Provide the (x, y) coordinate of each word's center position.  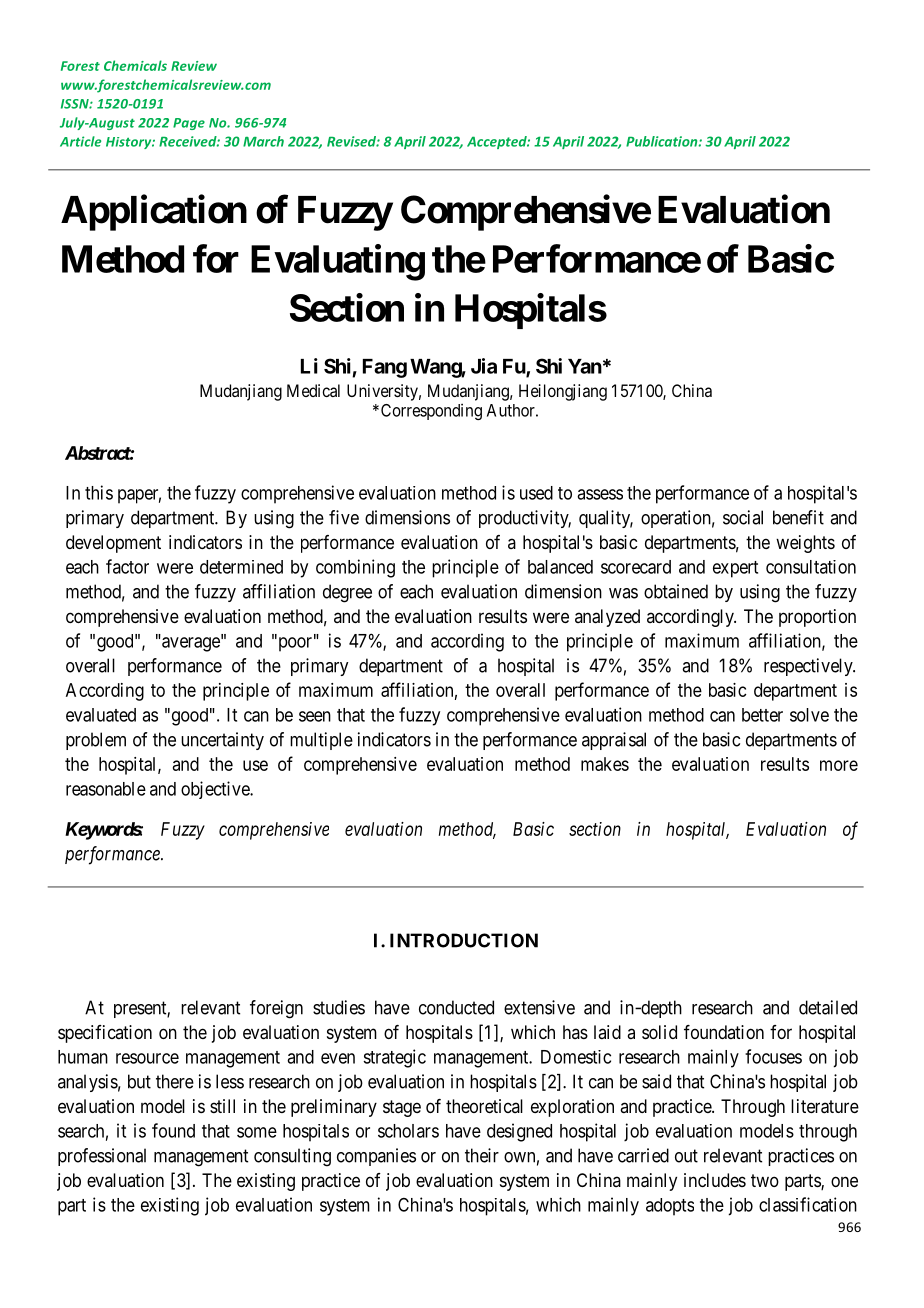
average (192, 644)
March (263, 141)
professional (102, 1157)
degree (347, 593)
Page (189, 124)
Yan (585, 366)
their (482, 1155)
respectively (809, 667)
